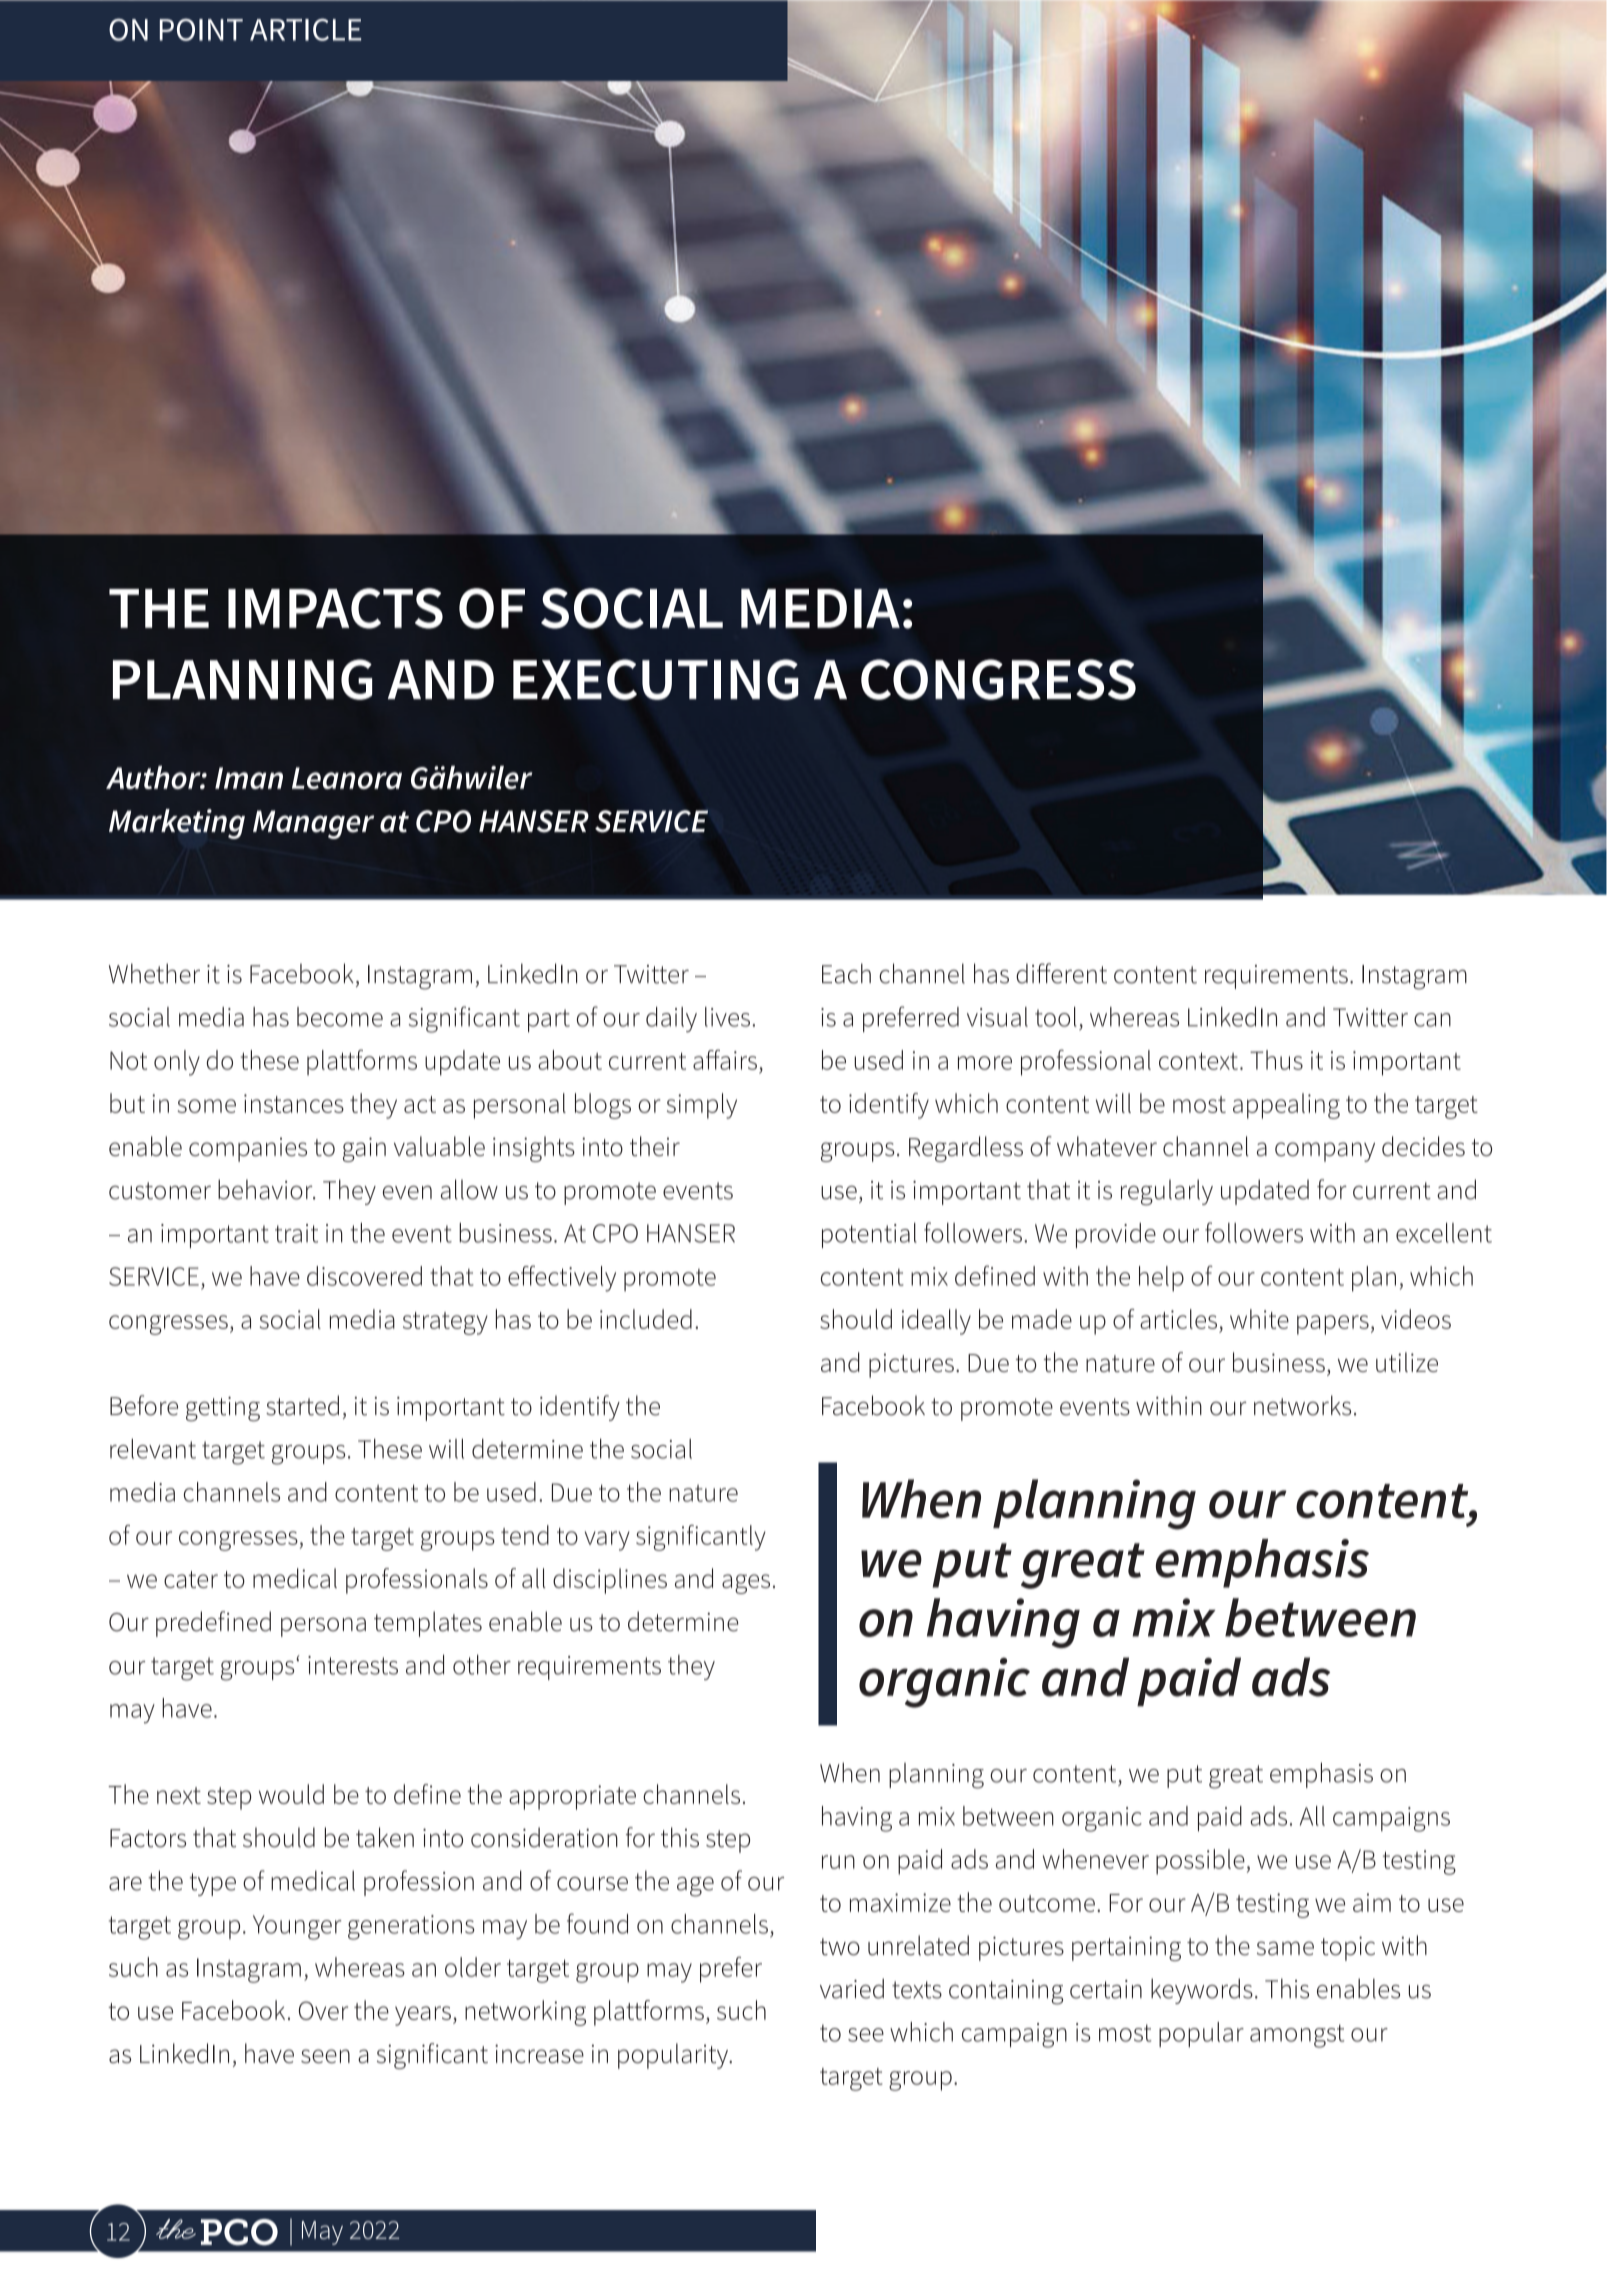  What do you see at coordinates (313, 824) in the image?
I see `Manager` at bounding box center [313, 824].
